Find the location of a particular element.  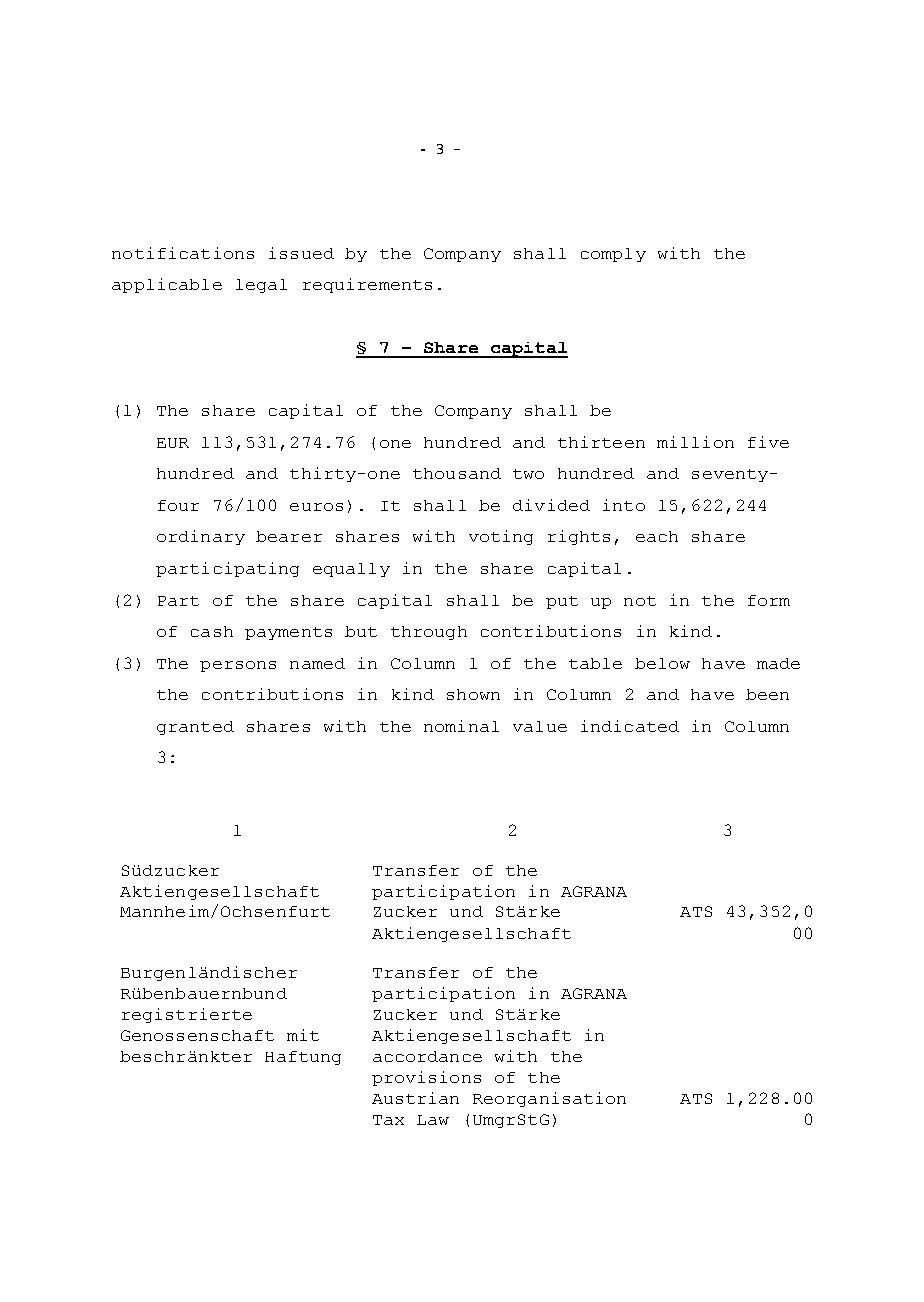

comply is located at coordinates (613, 255).
